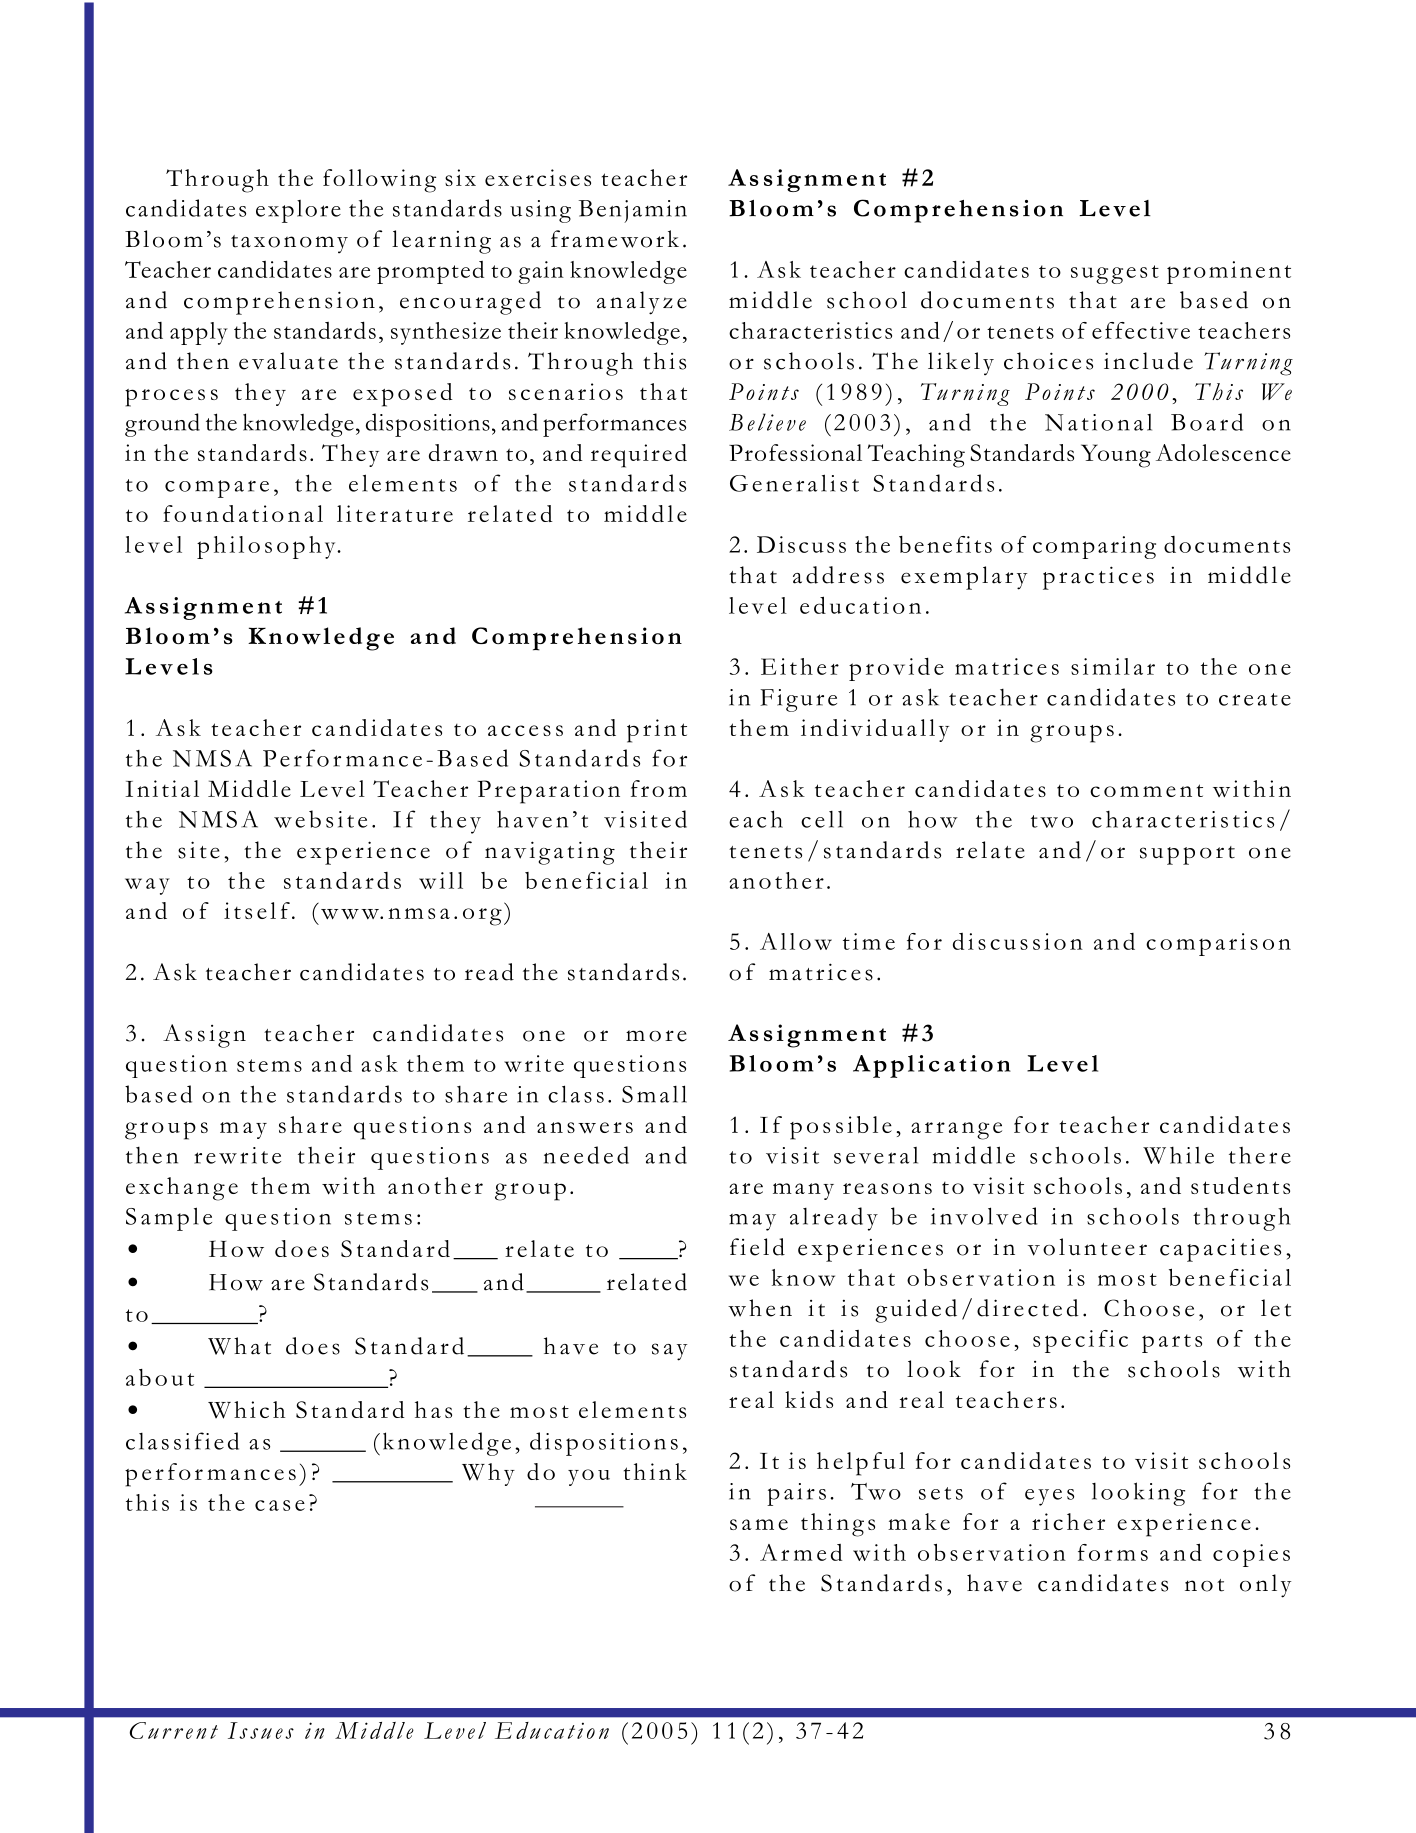 The width and height of the page is (1416, 1833). What do you see at coordinates (796, 941) in the page?
I see `Allow` at bounding box center [796, 941].
